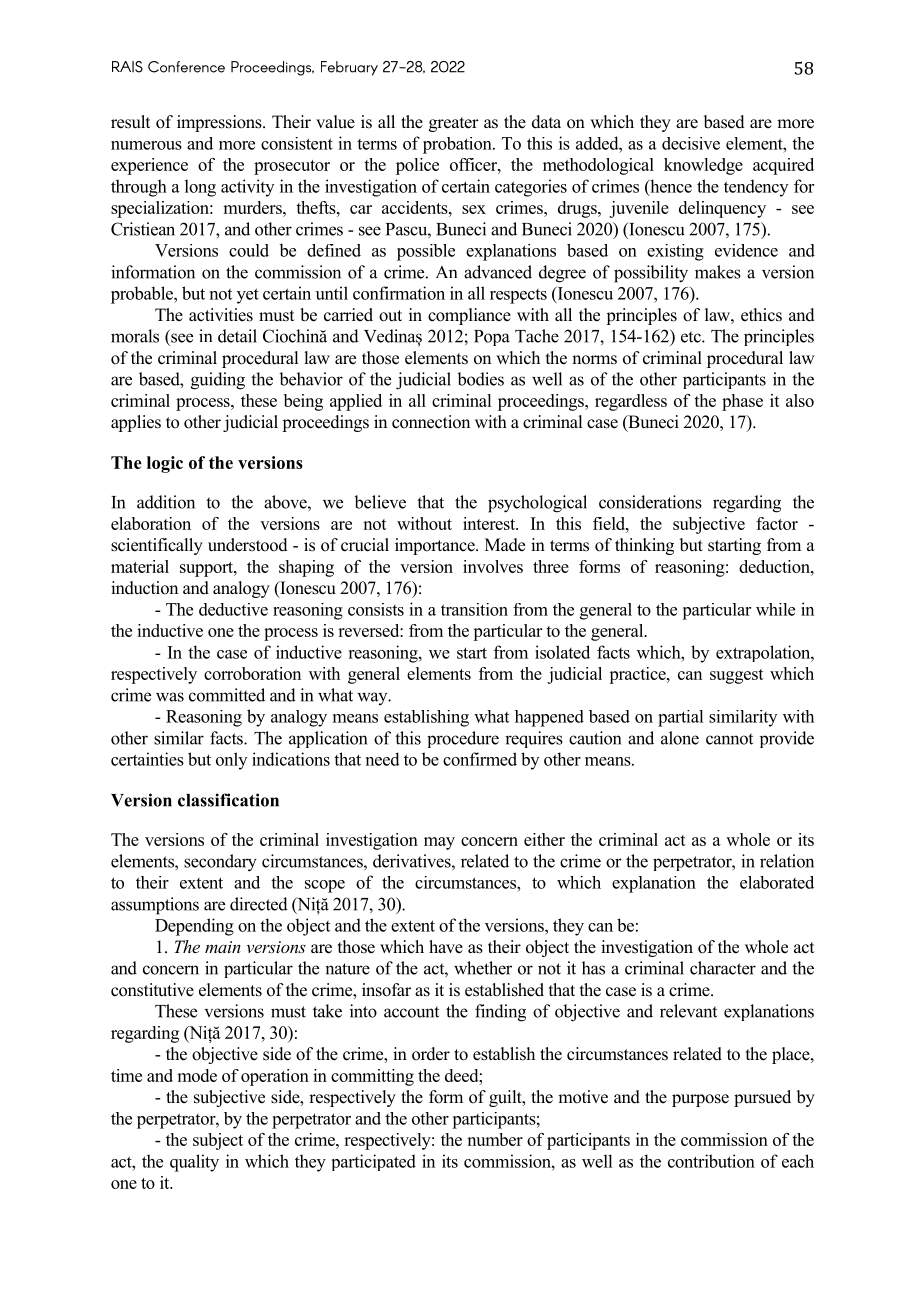 The width and height of the document is (924, 1308). Describe the element at coordinates (220, 123) in the document. I see `impressions` at that location.
